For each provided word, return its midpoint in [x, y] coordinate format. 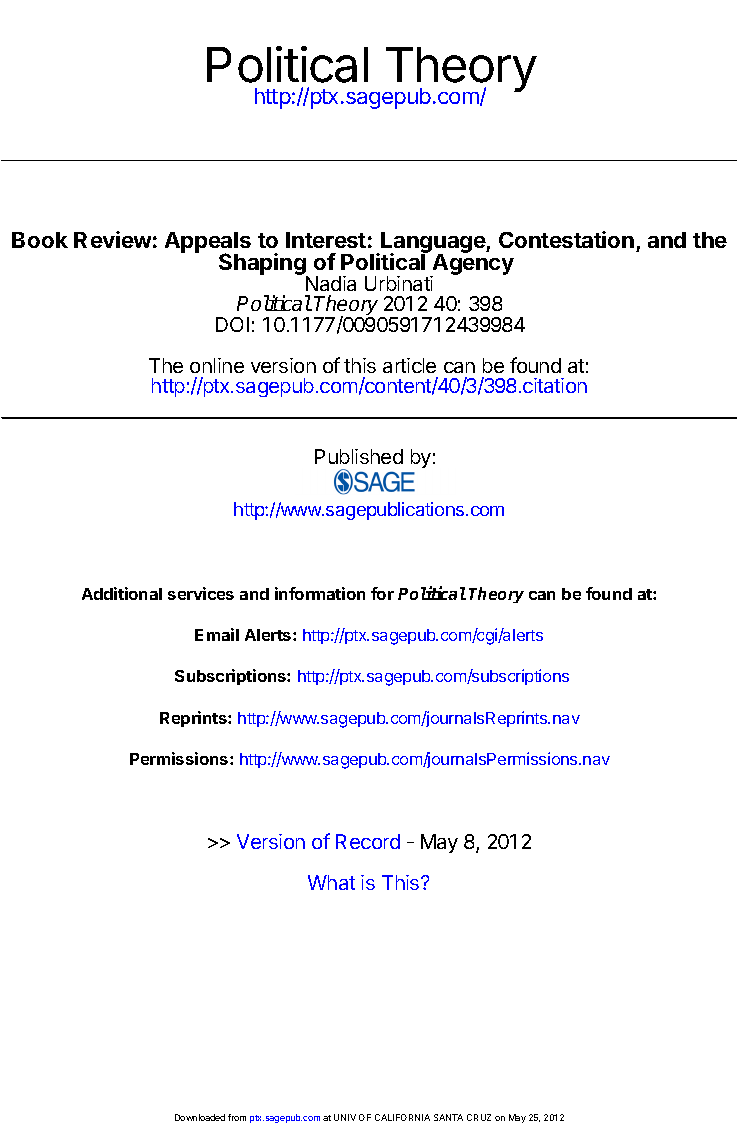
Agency [472, 265]
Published [359, 456]
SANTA [448, 1117]
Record [368, 841]
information [320, 593]
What [331, 882]
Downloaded [200, 1117]
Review [112, 239]
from [237, 1117]
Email [217, 634]
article [409, 365]
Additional [122, 593]
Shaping [263, 265]
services [201, 593]
